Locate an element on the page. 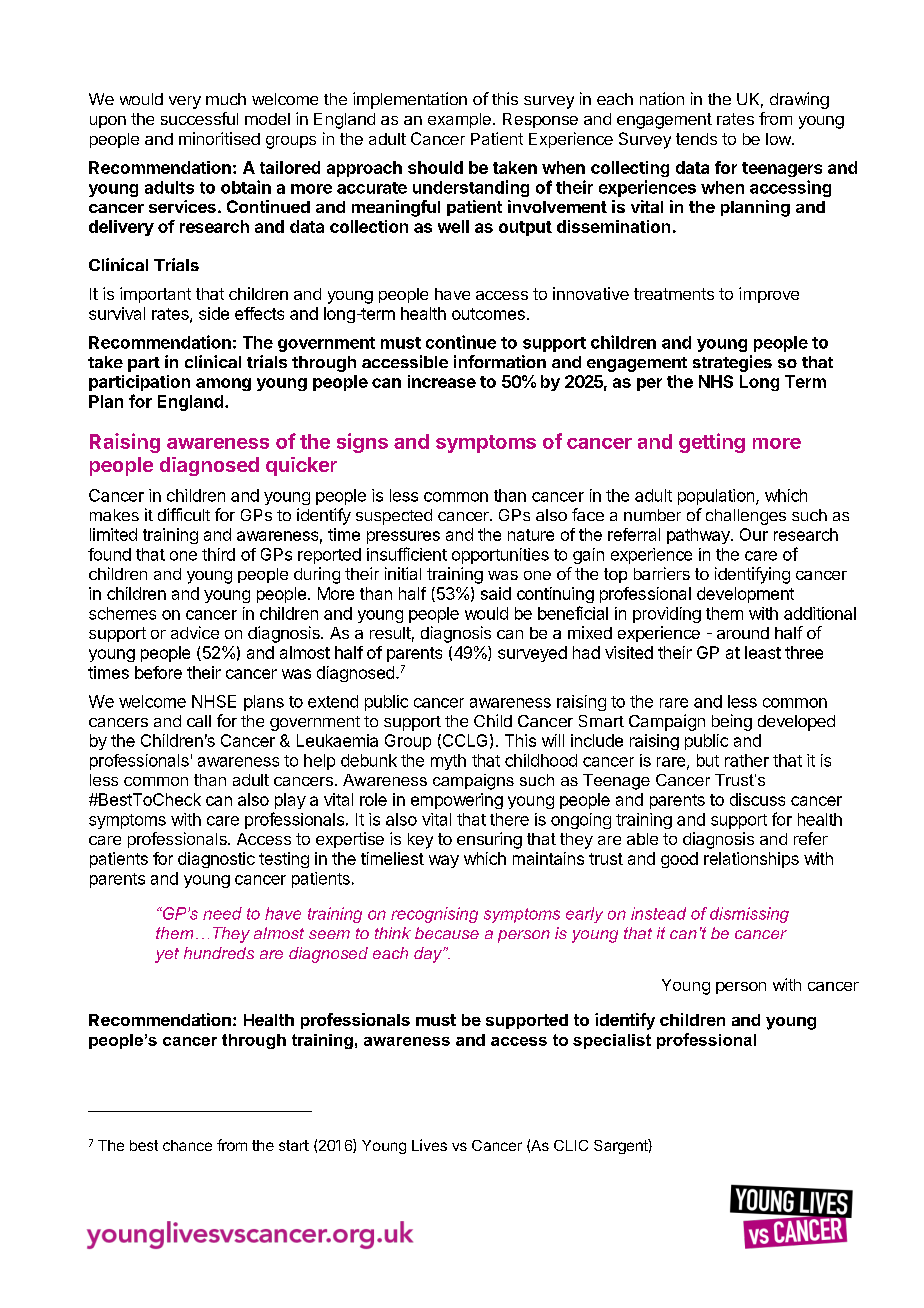 This page has width=924, height=1308. chance is located at coordinates (187, 1145).
